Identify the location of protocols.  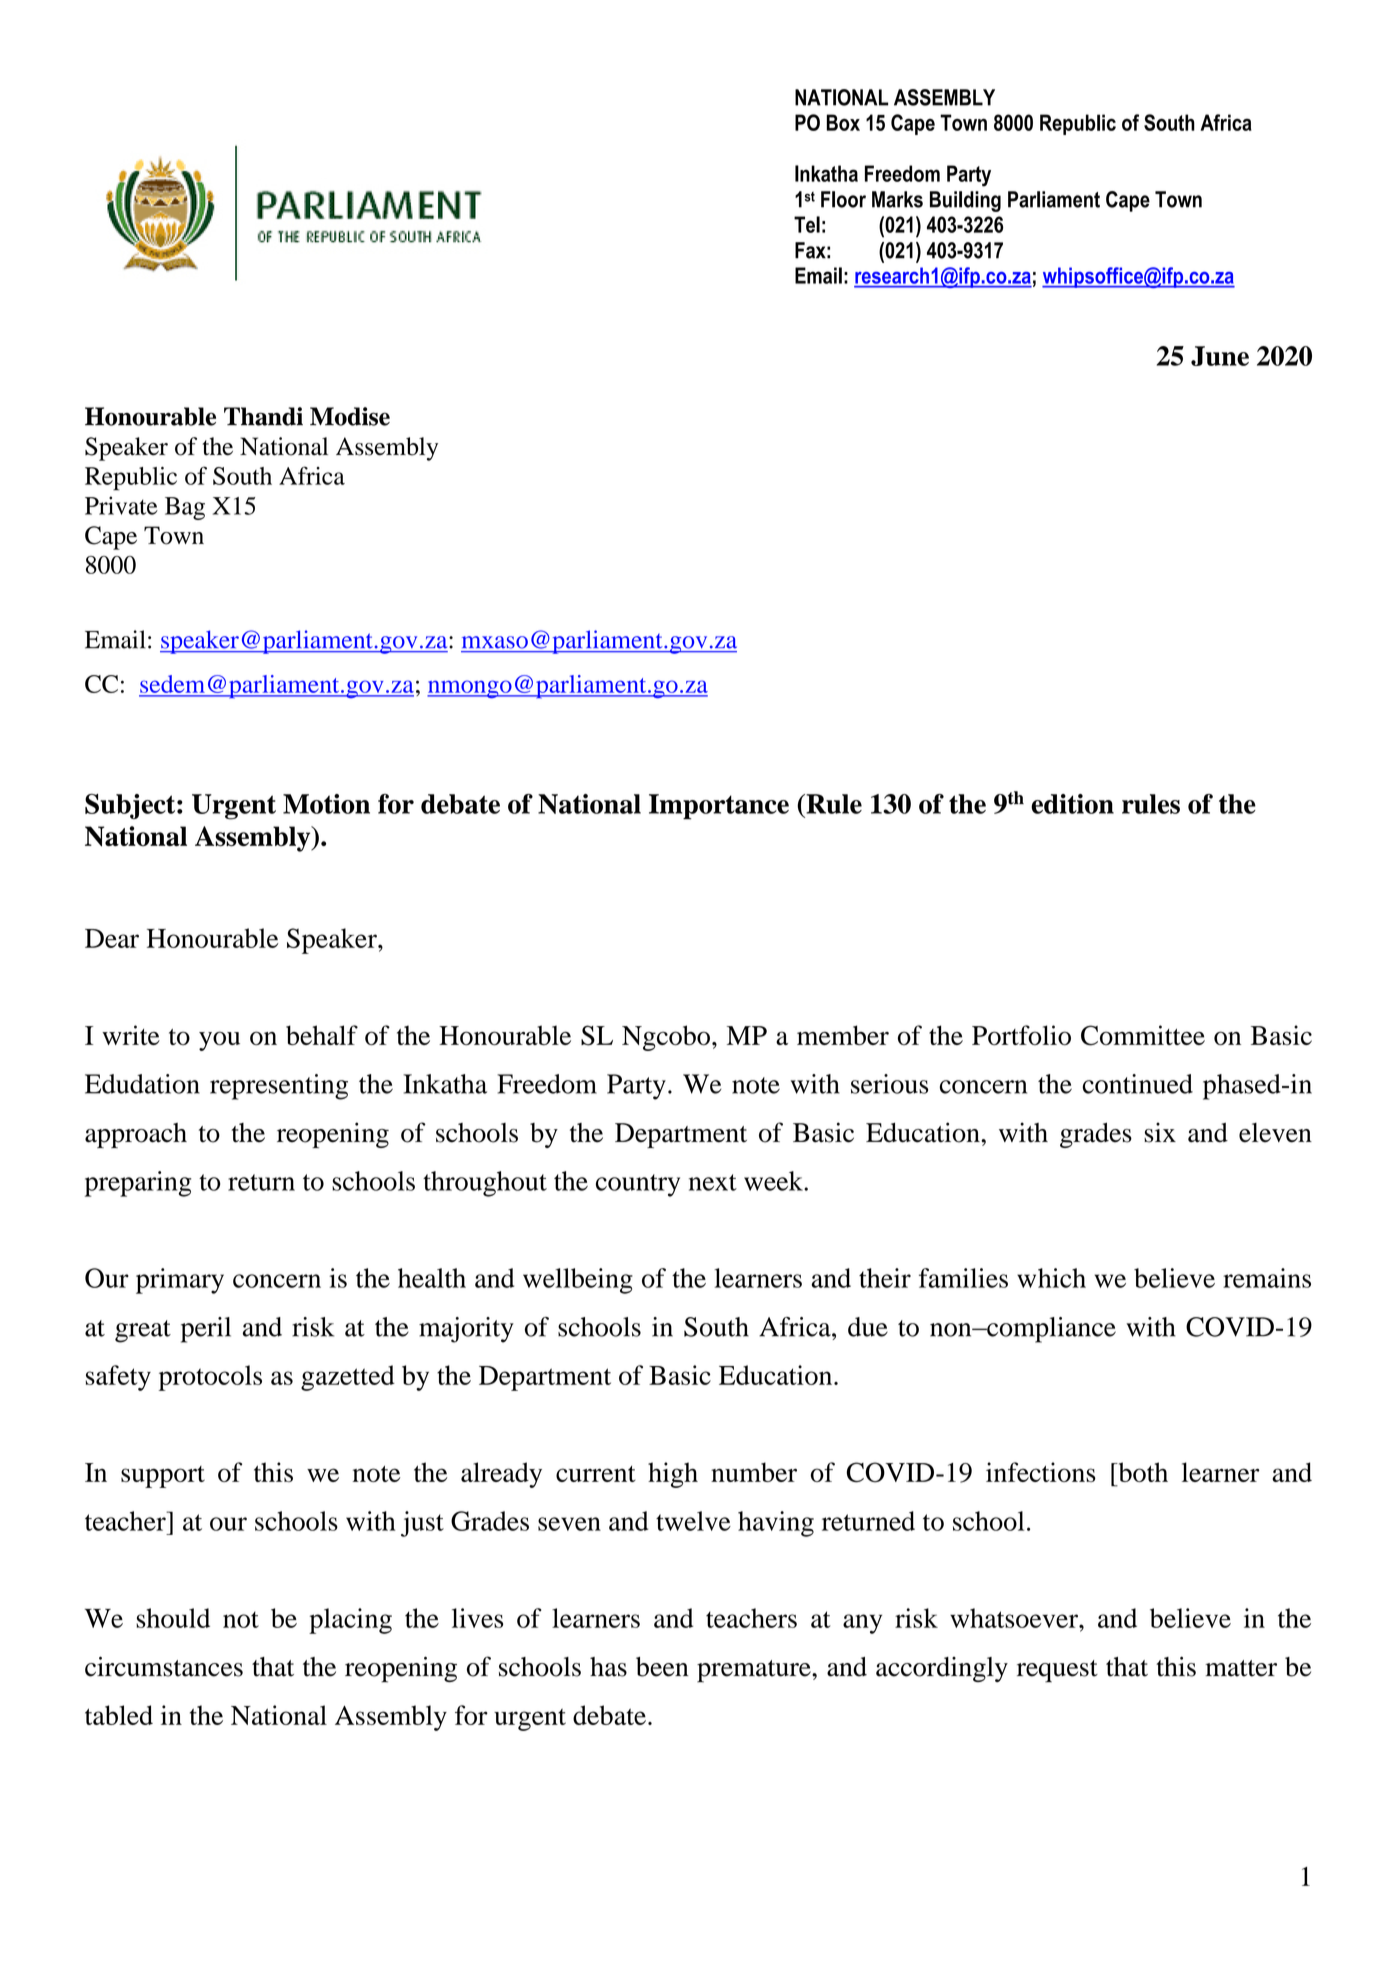
(210, 1378).
